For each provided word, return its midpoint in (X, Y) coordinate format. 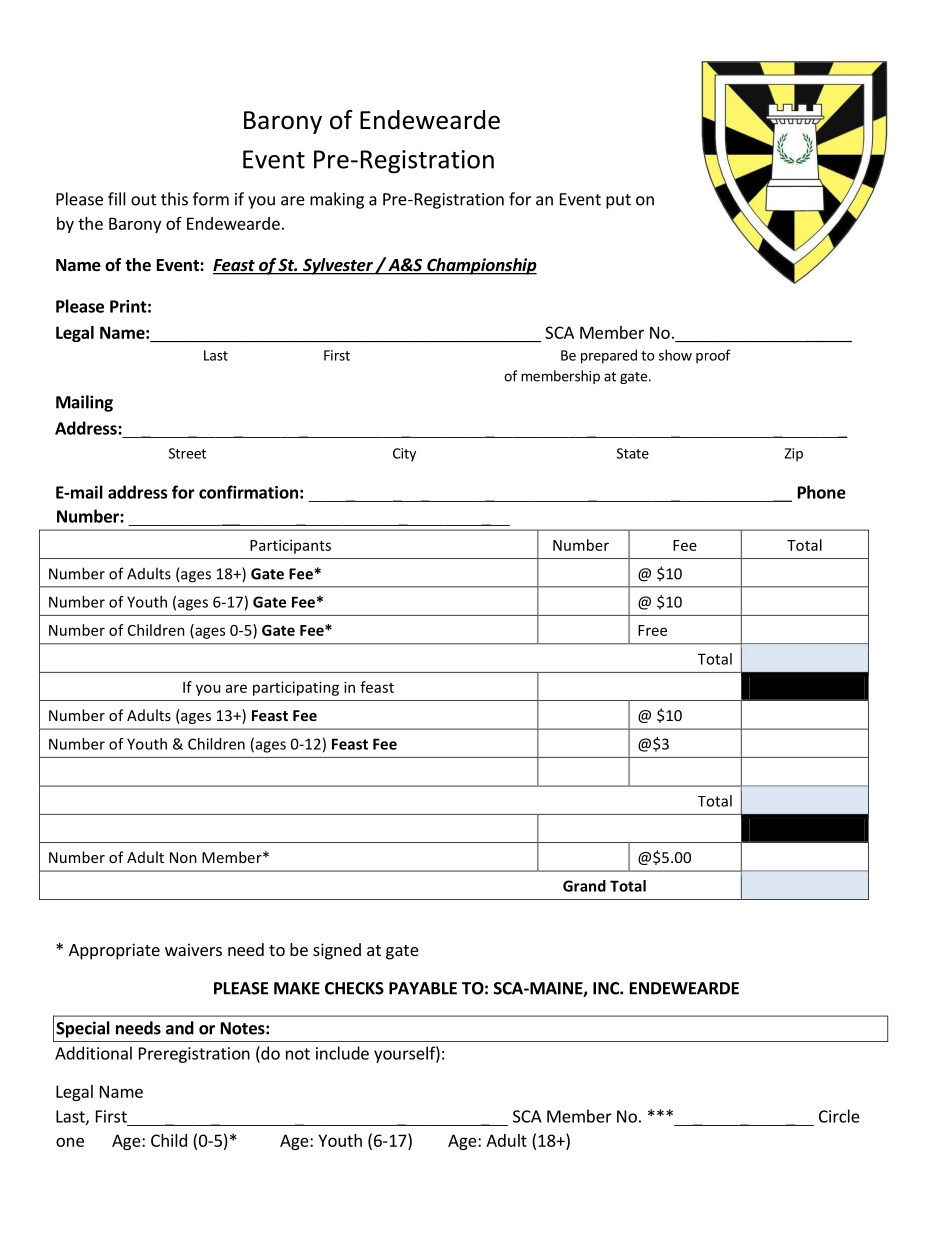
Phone (822, 492)
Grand (584, 886)
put (618, 201)
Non (183, 857)
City (404, 455)
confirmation (248, 492)
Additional (93, 1053)
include (342, 1053)
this (174, 199)
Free (652, 630)
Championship (481, 266)
